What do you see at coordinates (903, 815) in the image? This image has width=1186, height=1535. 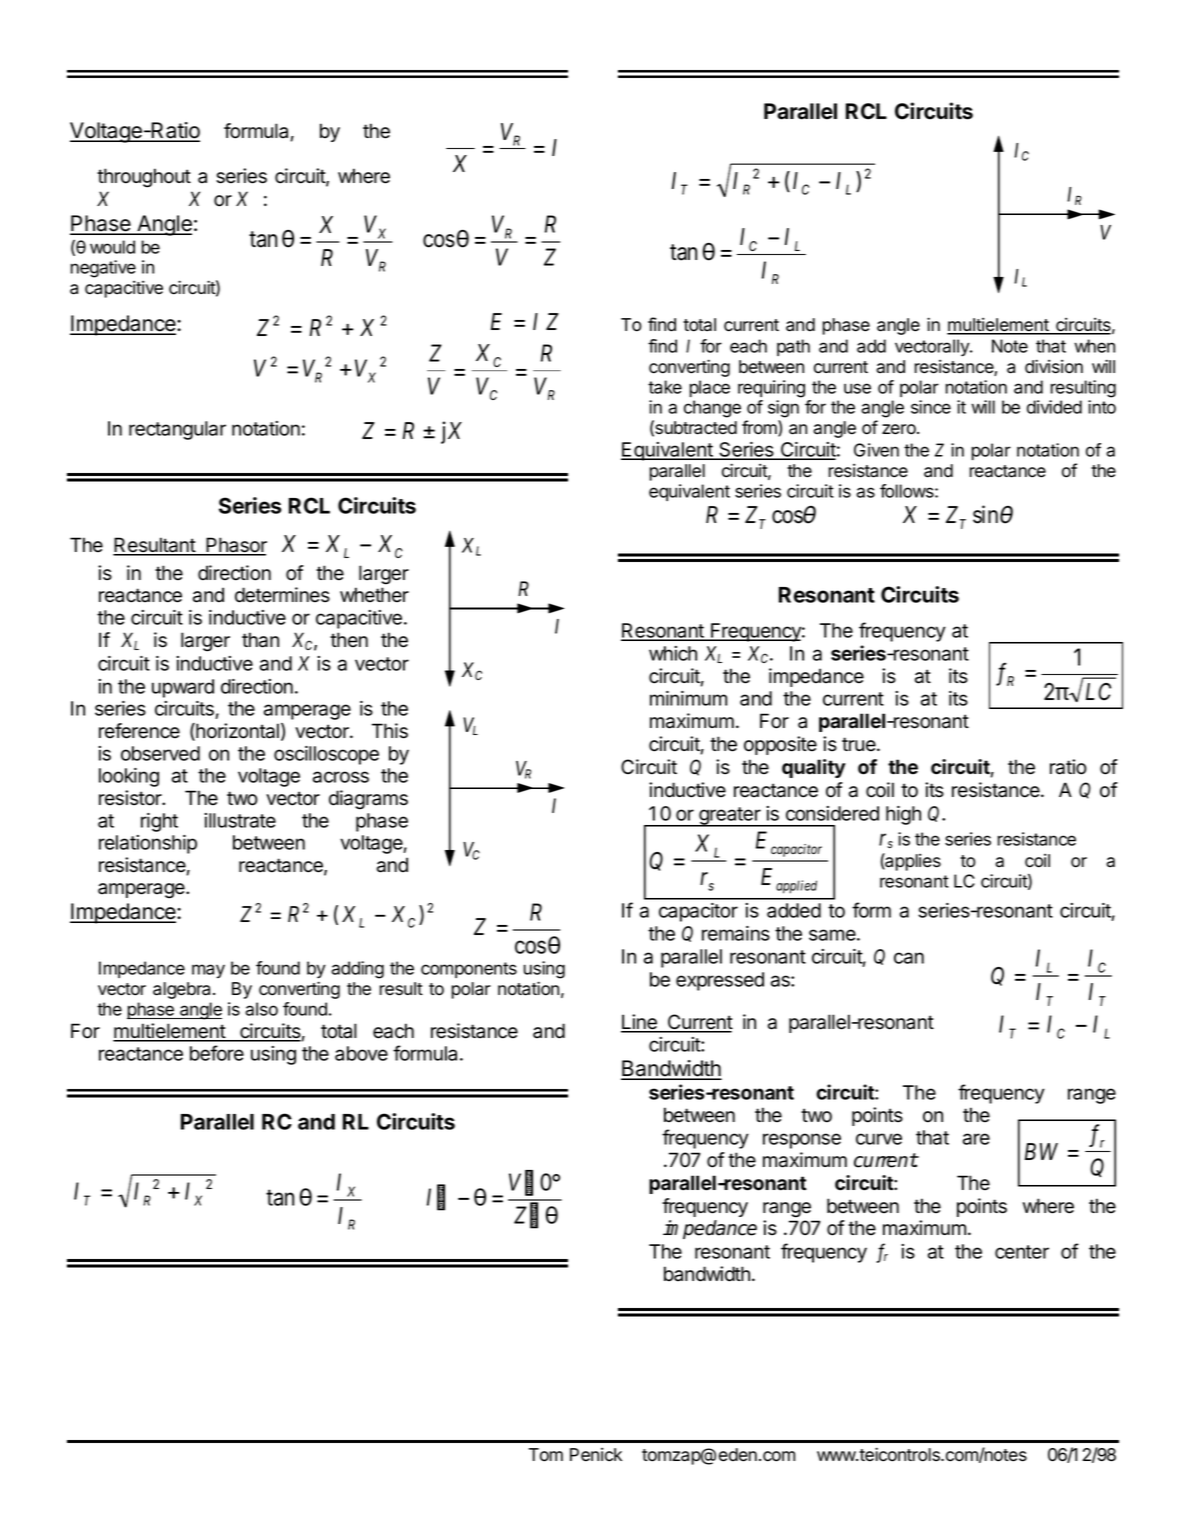 I see `high` at bounding box center [903, 815].
